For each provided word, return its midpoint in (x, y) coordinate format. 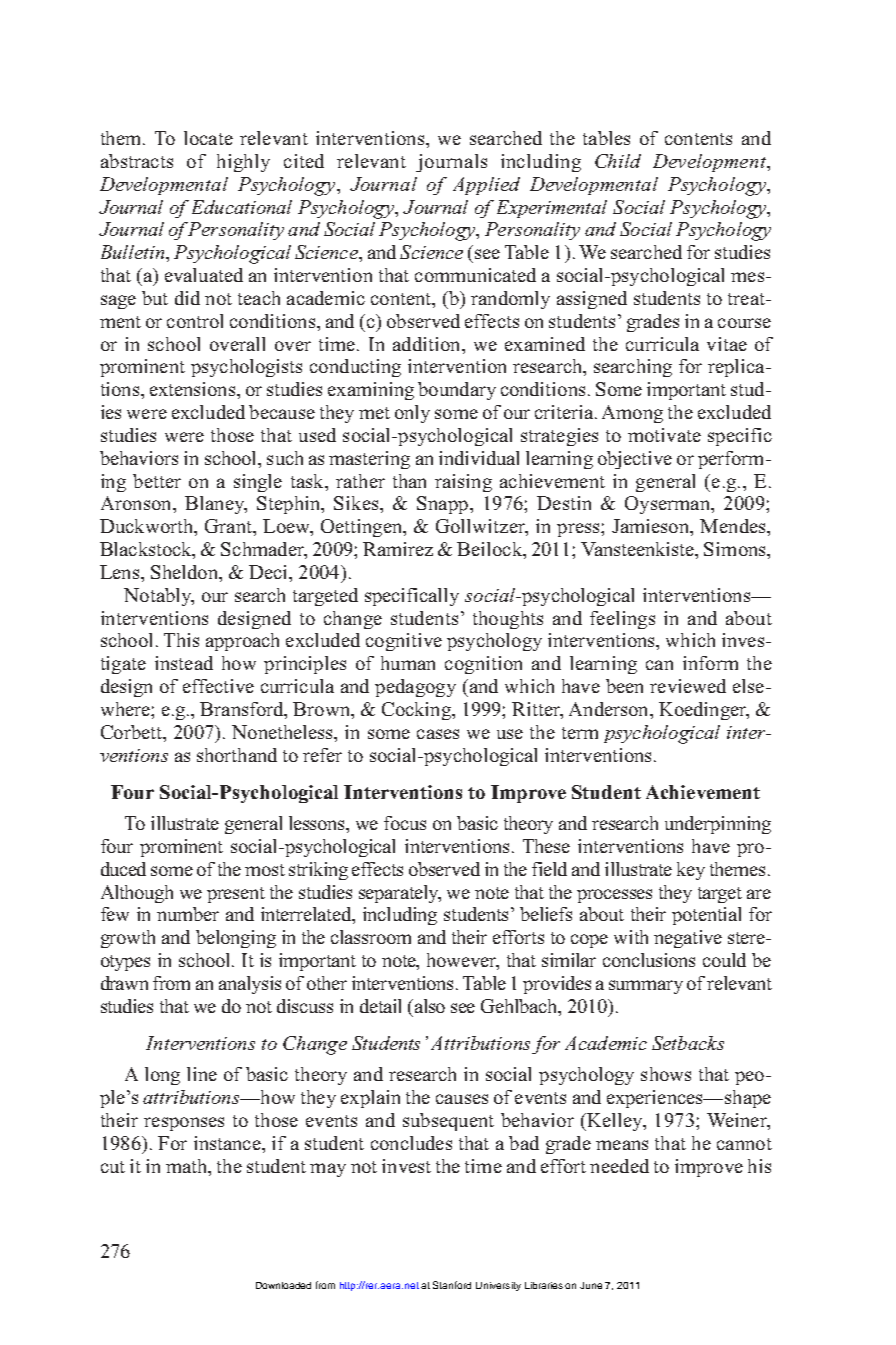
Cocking (417, 711)
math (187, 1166)
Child (618, 161)
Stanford (452, 1285)
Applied (486, 186)
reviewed (688, 686)
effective (218, 686)
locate (208, 138)
